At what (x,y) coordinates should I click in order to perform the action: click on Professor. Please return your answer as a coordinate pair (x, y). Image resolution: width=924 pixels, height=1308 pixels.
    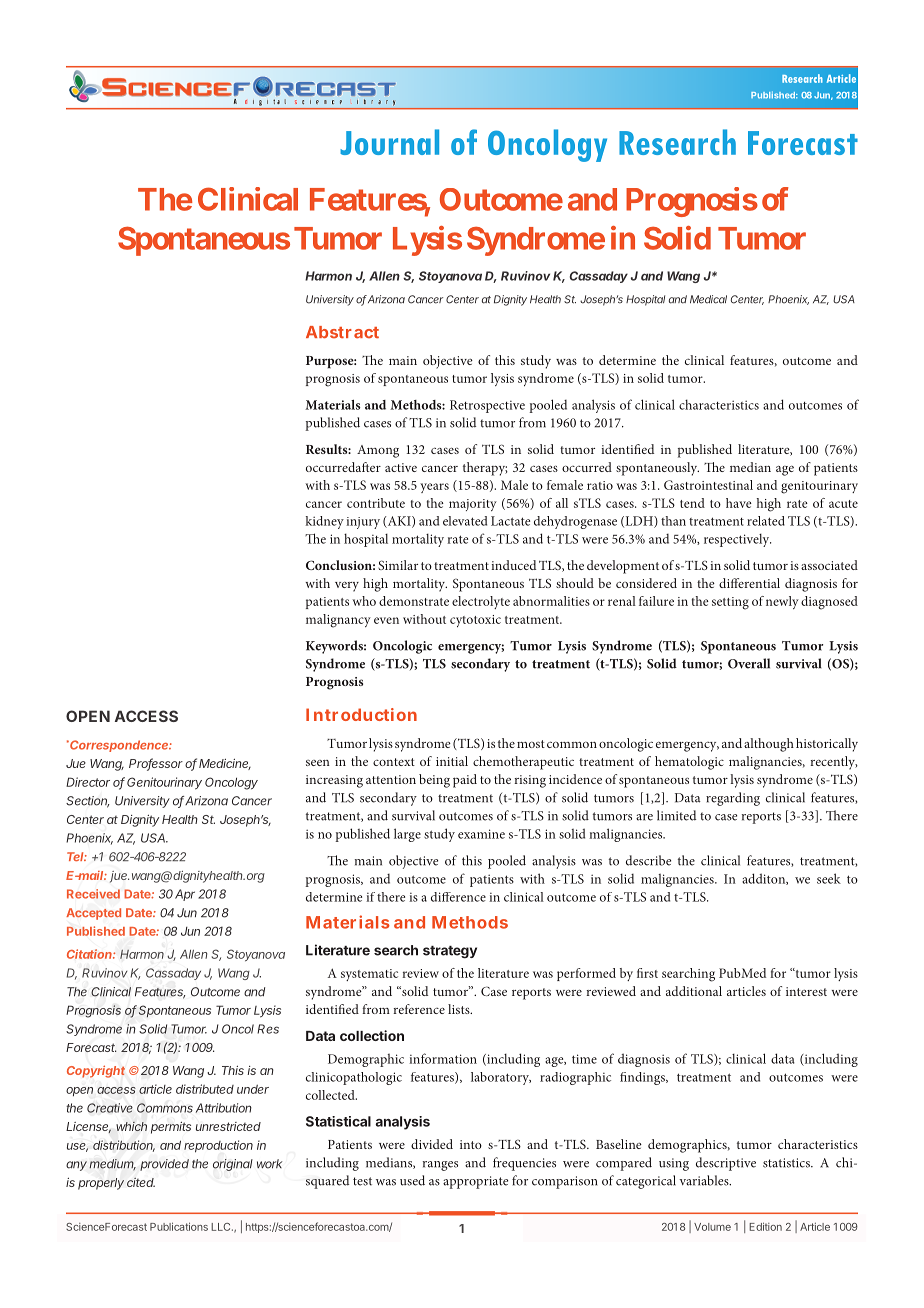
    Looking at the image, I should click on (156, 764).
